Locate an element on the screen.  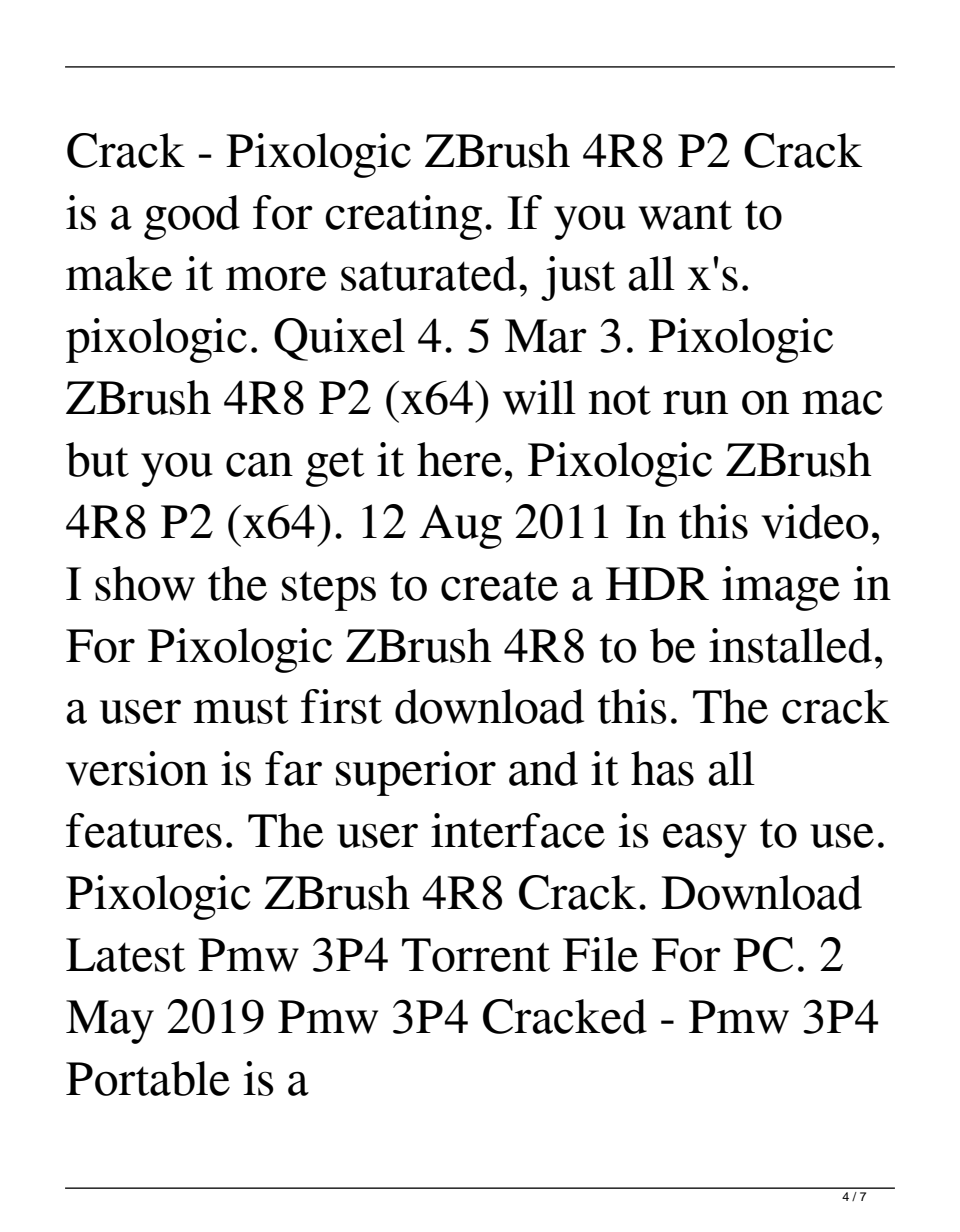
saturated is located at coordinates (429, 273).
